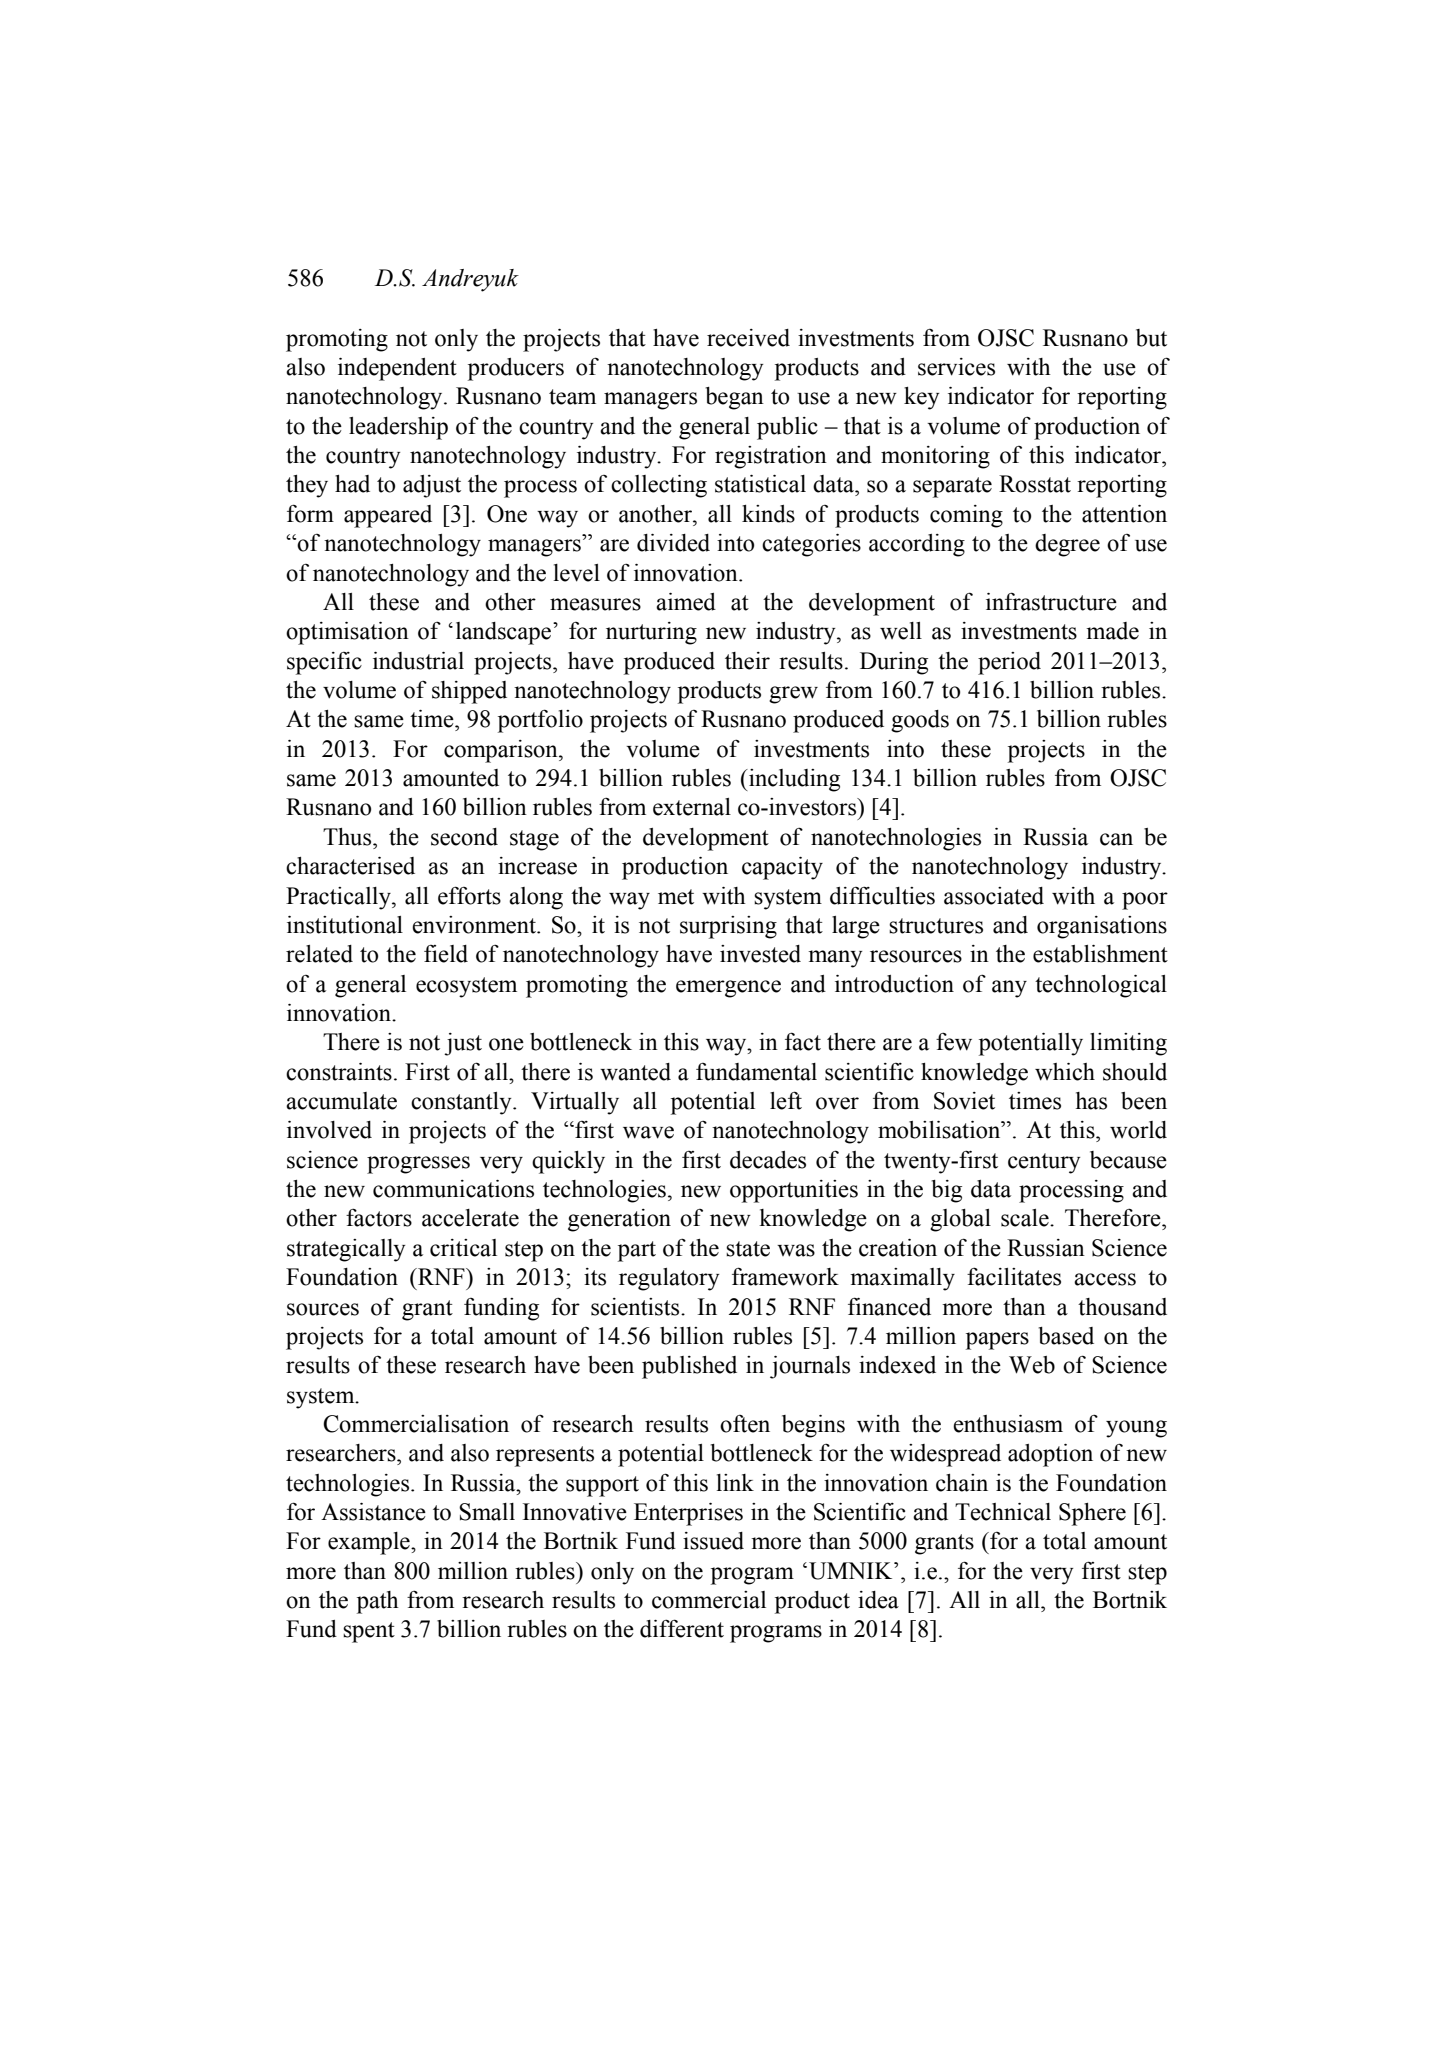 The image size is (1456, 2060). Describe the element at coordinates (1092, 1514) in the image. I see `Sphere` at that location.
